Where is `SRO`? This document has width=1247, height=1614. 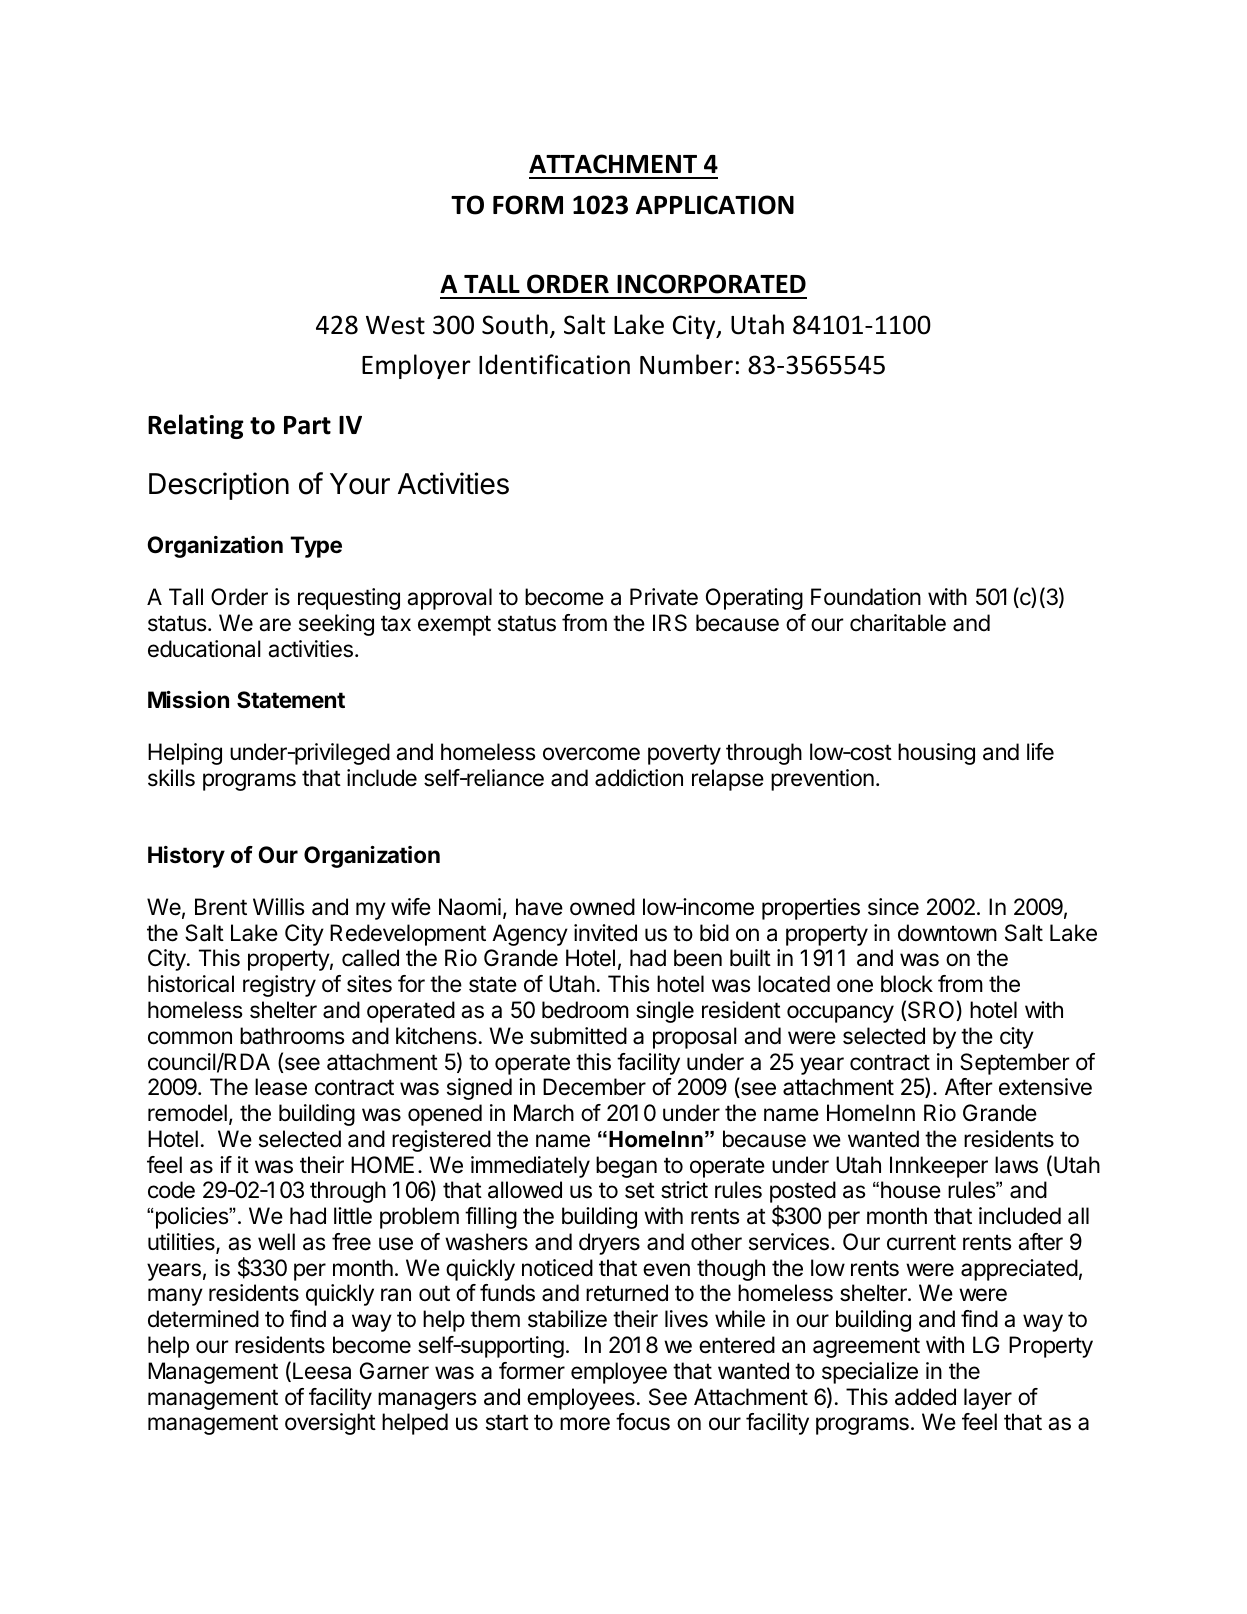
SRO is located at coordinates (932, 1011).
